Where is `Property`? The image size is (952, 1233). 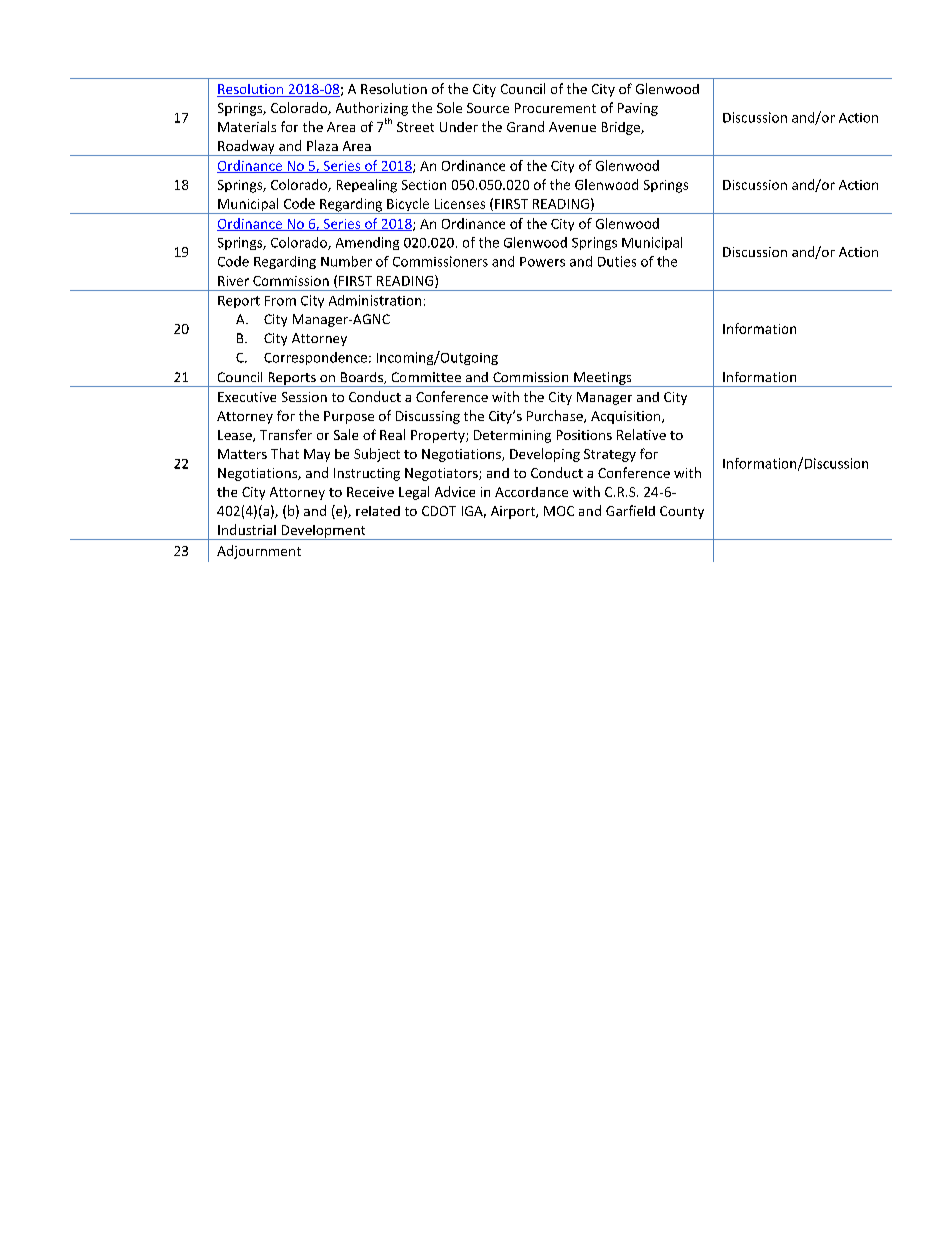
Property is located at coordinates (439, 436).
